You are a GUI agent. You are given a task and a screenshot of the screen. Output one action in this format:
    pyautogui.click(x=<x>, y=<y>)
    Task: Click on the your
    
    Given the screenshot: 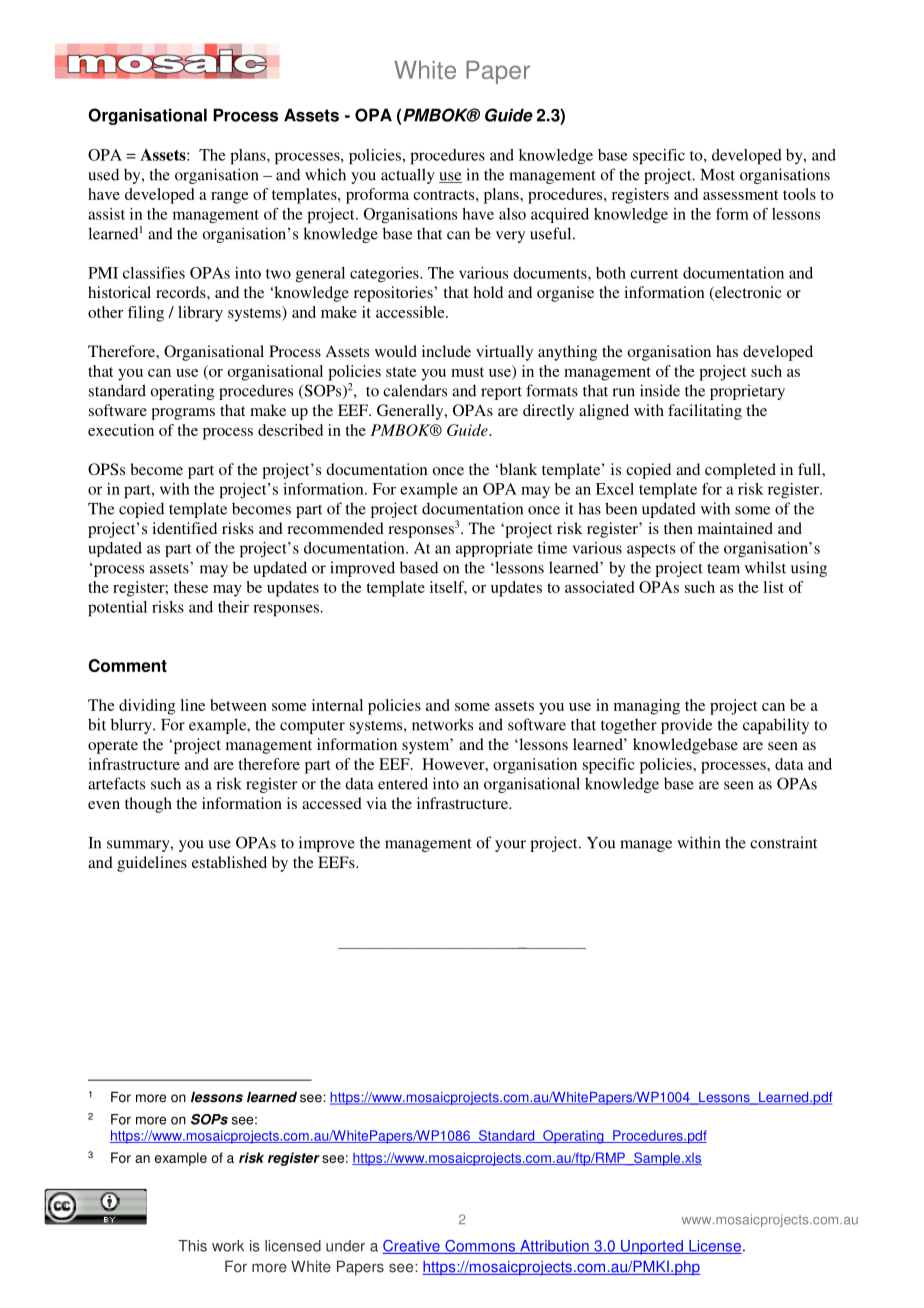 What is the action you would take?
    pyautogui.click(x=510, y=846)
